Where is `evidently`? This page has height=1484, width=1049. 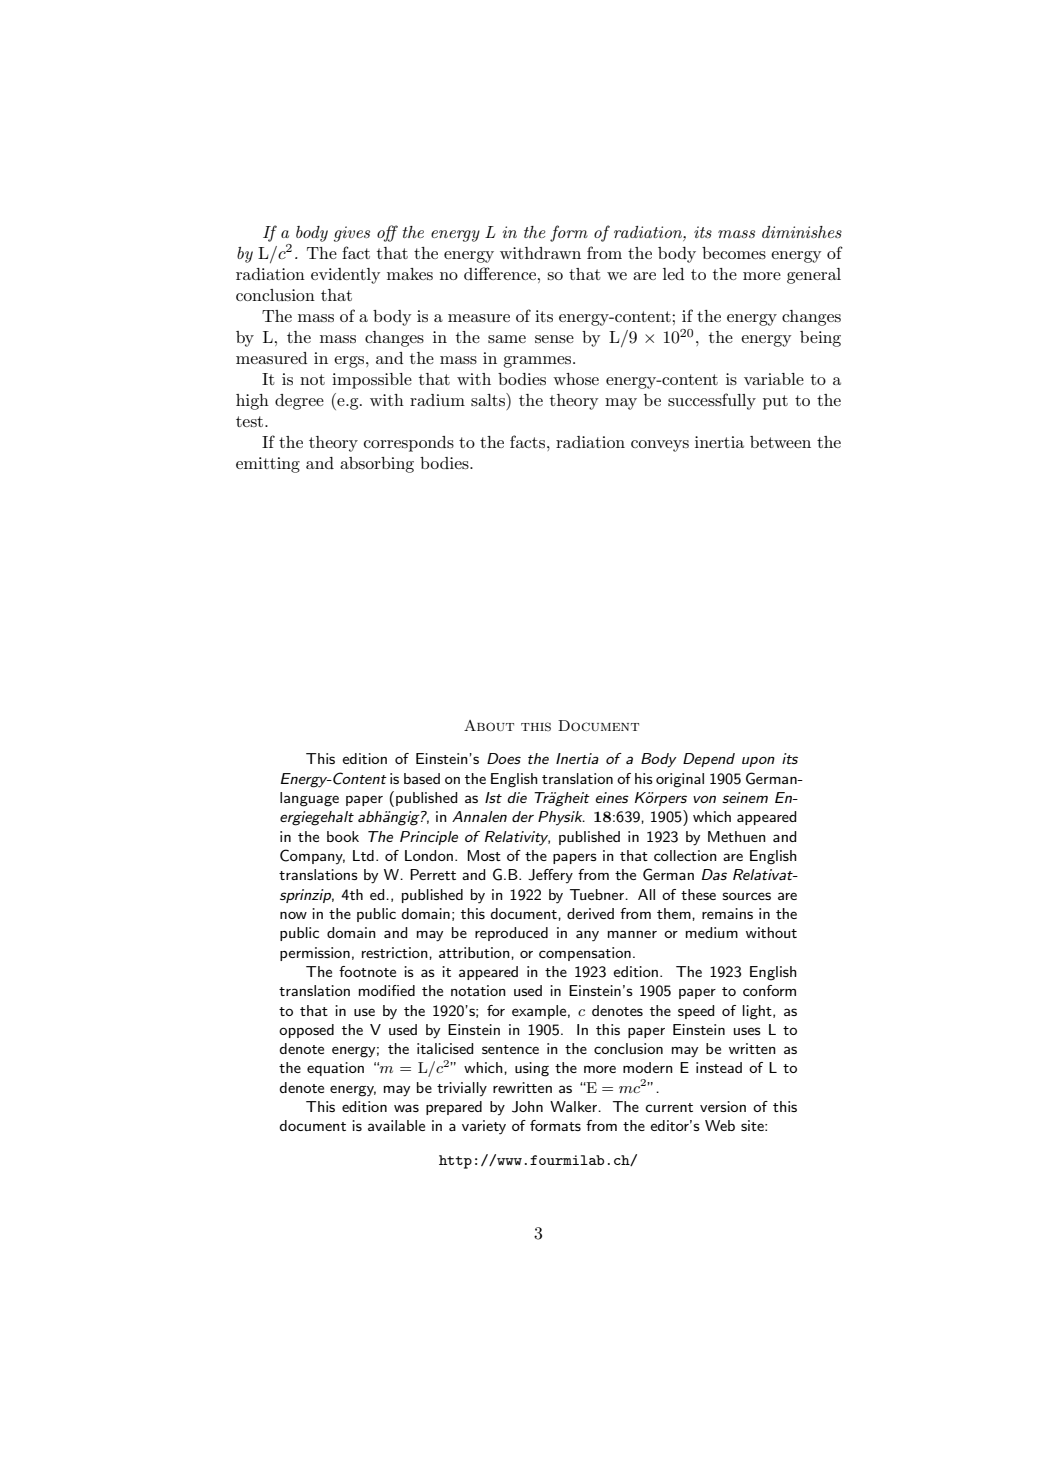 evidently is located at coordinates (345, 276).
